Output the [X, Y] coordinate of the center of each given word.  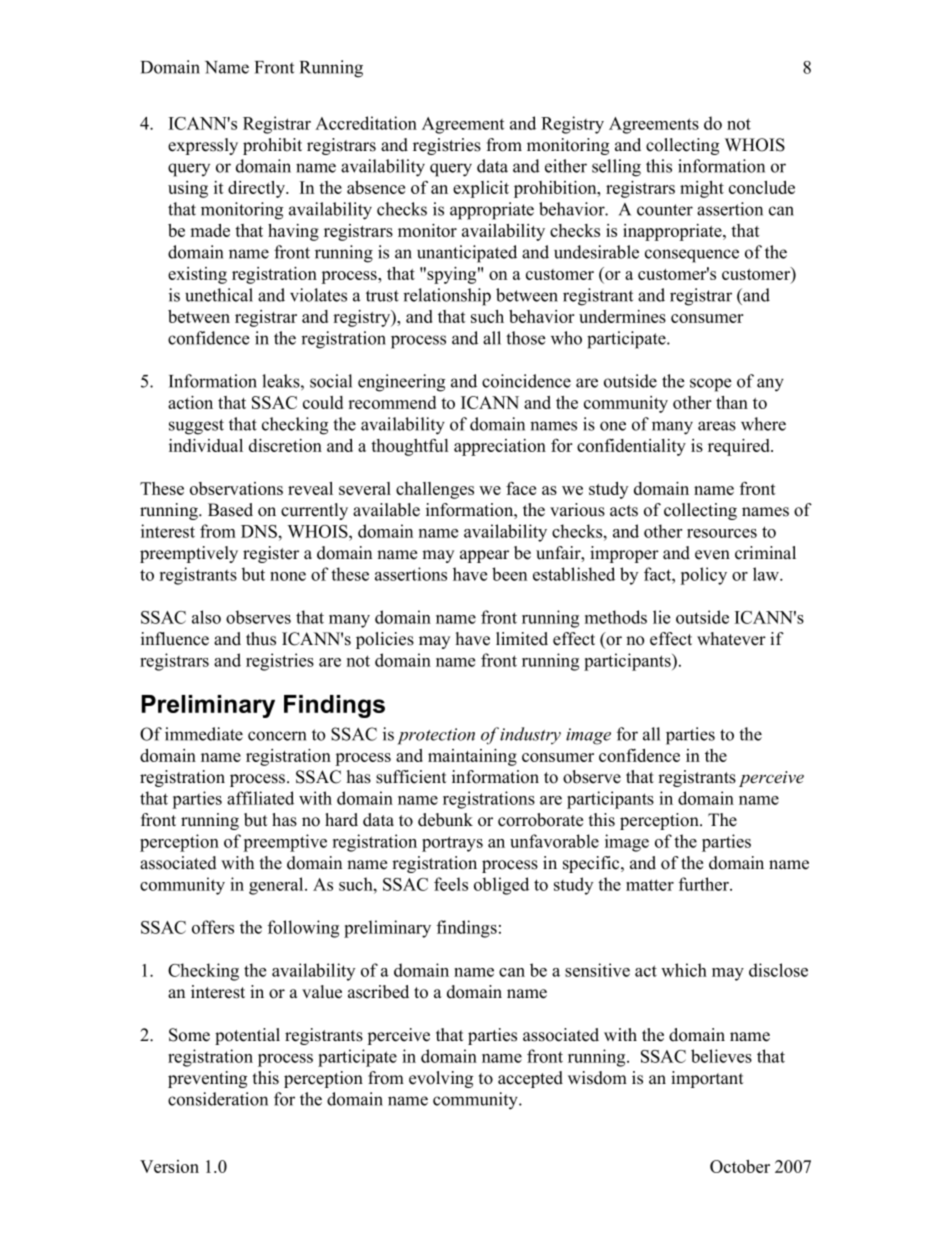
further [705, 884]
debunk [445, 820]
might [702, 189]
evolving [441, 1079]
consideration [218, 1099]
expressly [203, 146]
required [740, 447]
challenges [435, 490]
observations [236, 488]
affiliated [260, 798]
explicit [481, 189]
